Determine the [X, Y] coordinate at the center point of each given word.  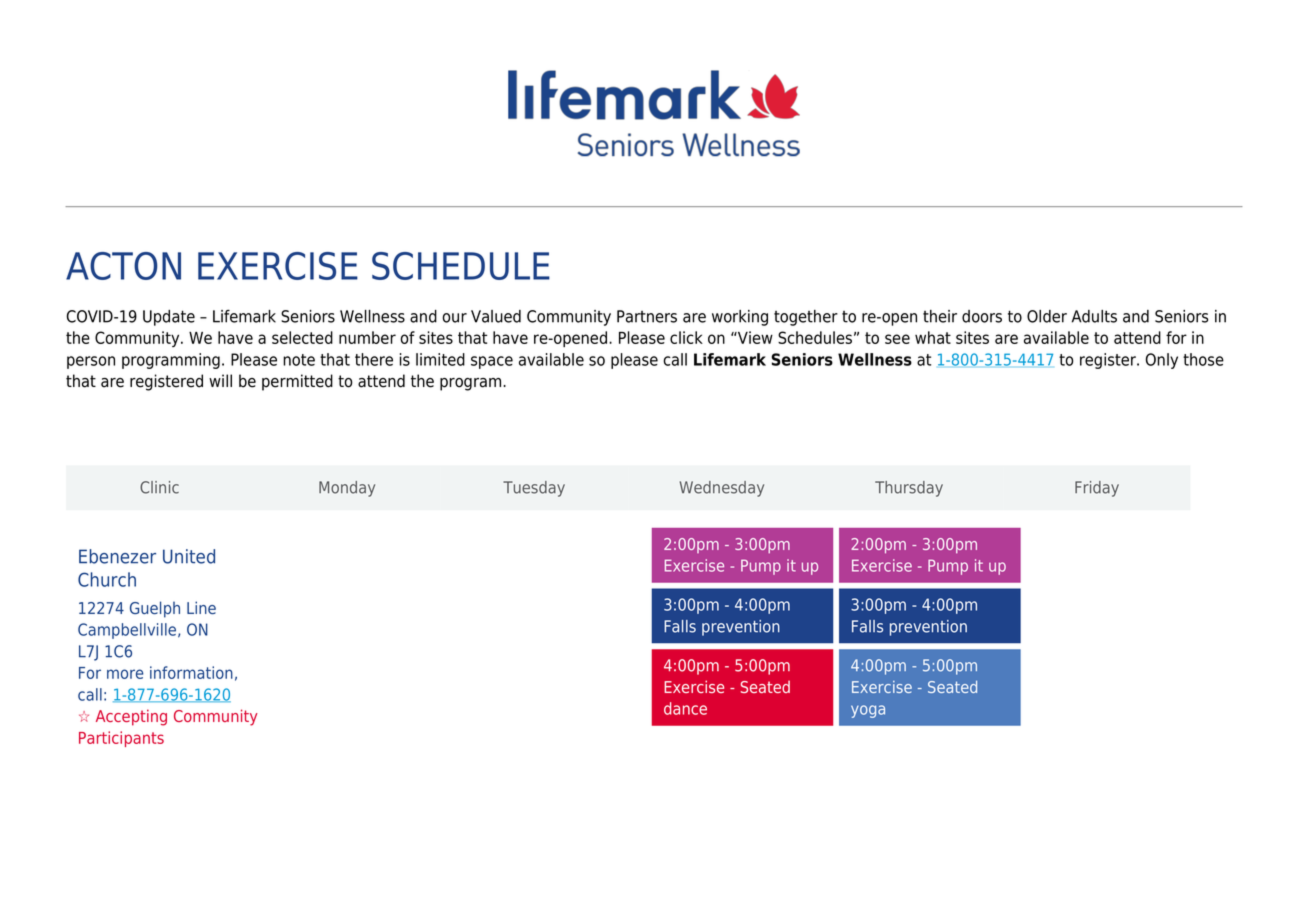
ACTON [123, 266]
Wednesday [722, 489]
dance [685, 708]
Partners [647, 316]
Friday [1097, 489]
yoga [868, 711]
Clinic [159, 487]
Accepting [131, 717]
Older [1047, 316]
